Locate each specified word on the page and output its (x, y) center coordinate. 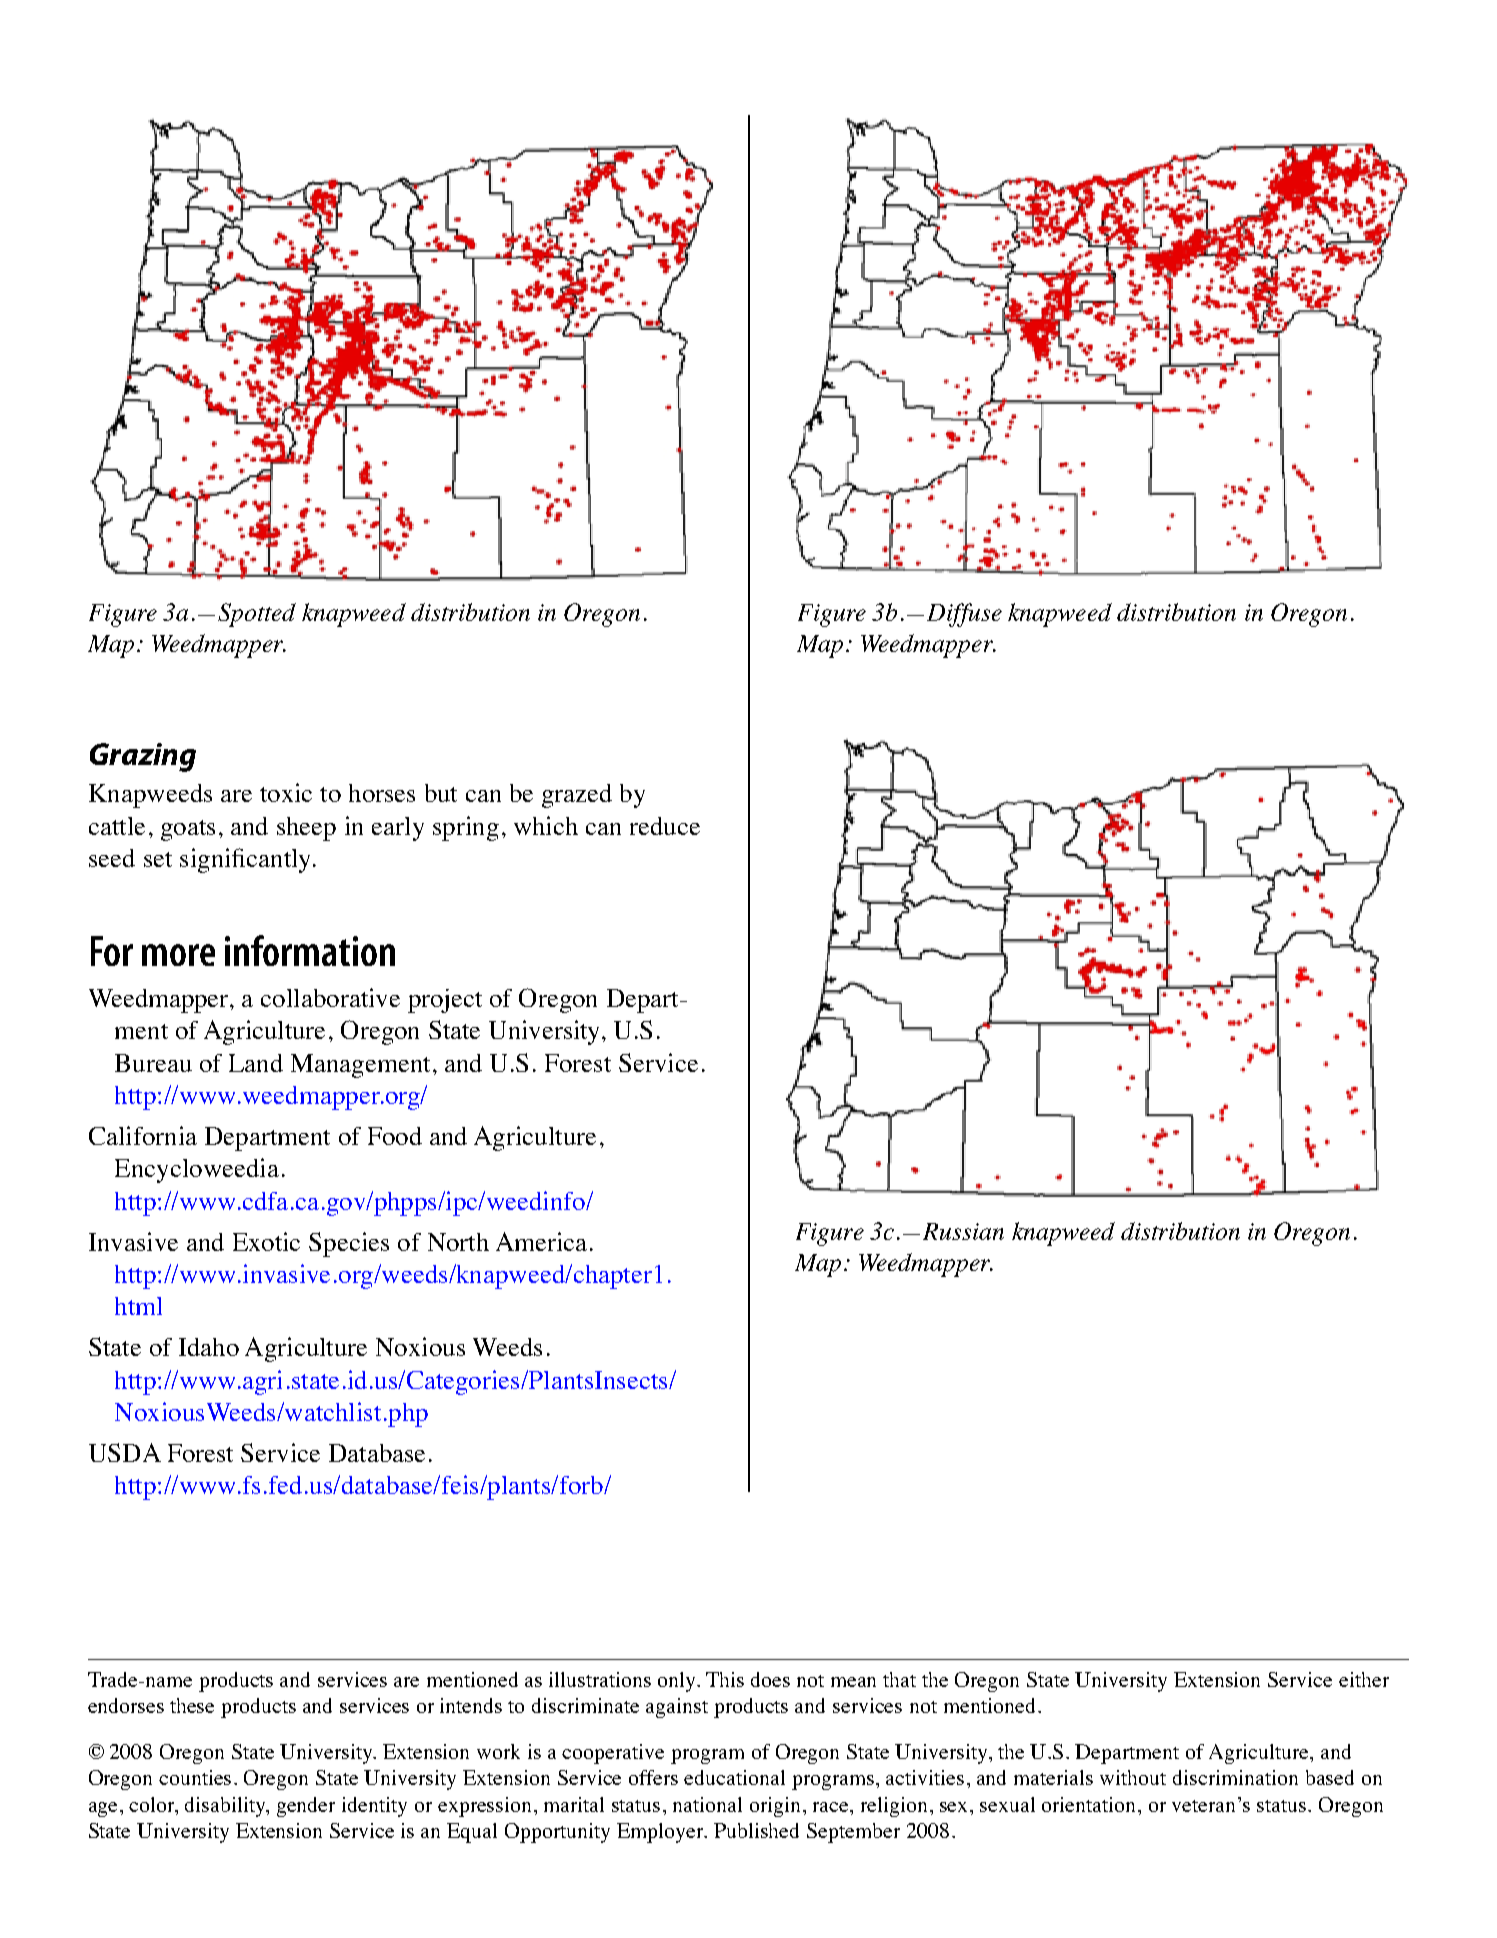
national (707, 1804)
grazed (577, 796)
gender (306, 1807)
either (1364, 1679)
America (541, 1241)
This (725, 1679)
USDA (125, 1452)
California (143, 1135)
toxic (286, 792)
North (458, 1242)
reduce (665, 826)
